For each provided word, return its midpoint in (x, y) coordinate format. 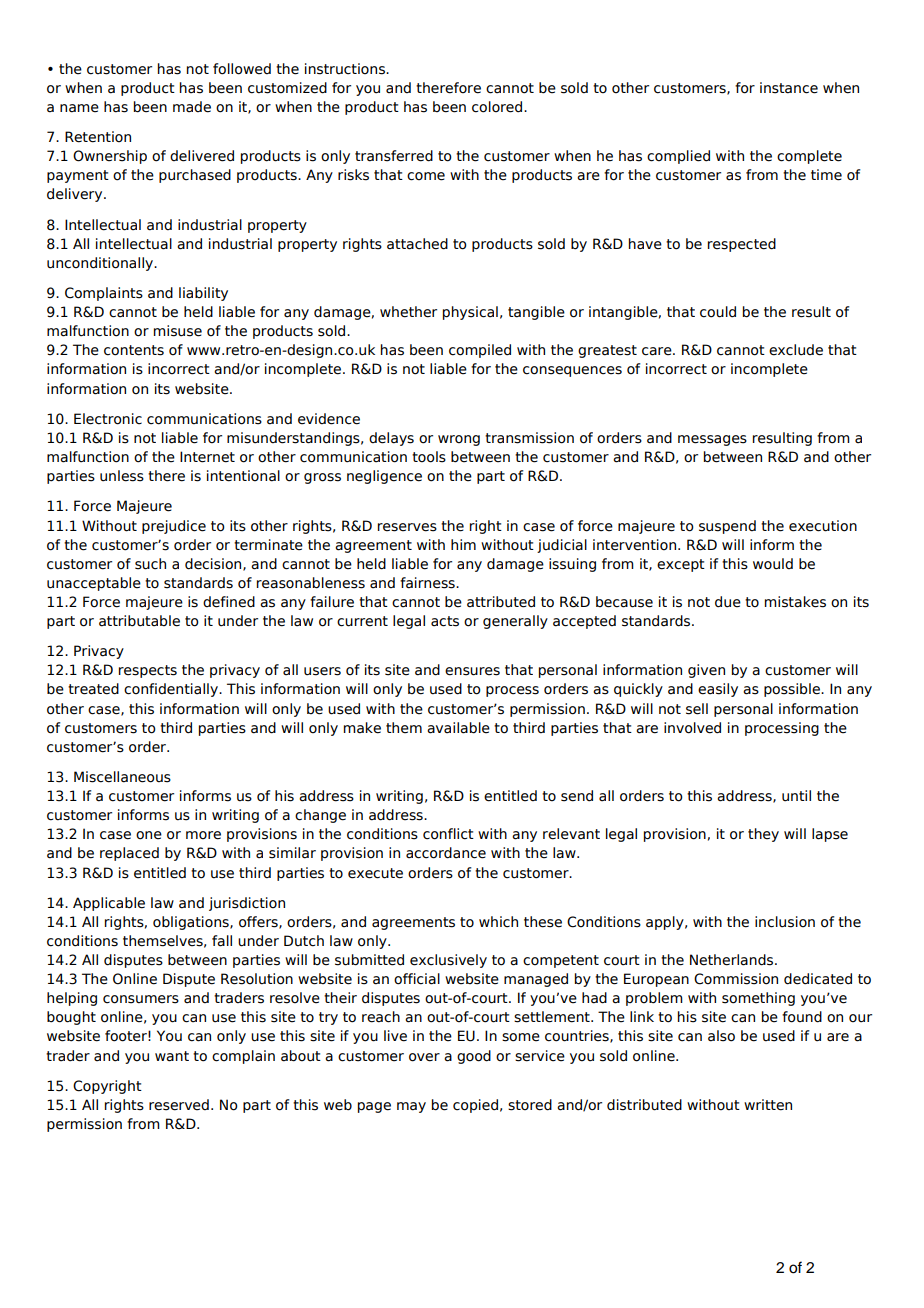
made (192, 107)
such (150, 564)
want (172, 1056)
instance (789, 88)
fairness (428, 583)
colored (498, 107)
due (728, 602)
